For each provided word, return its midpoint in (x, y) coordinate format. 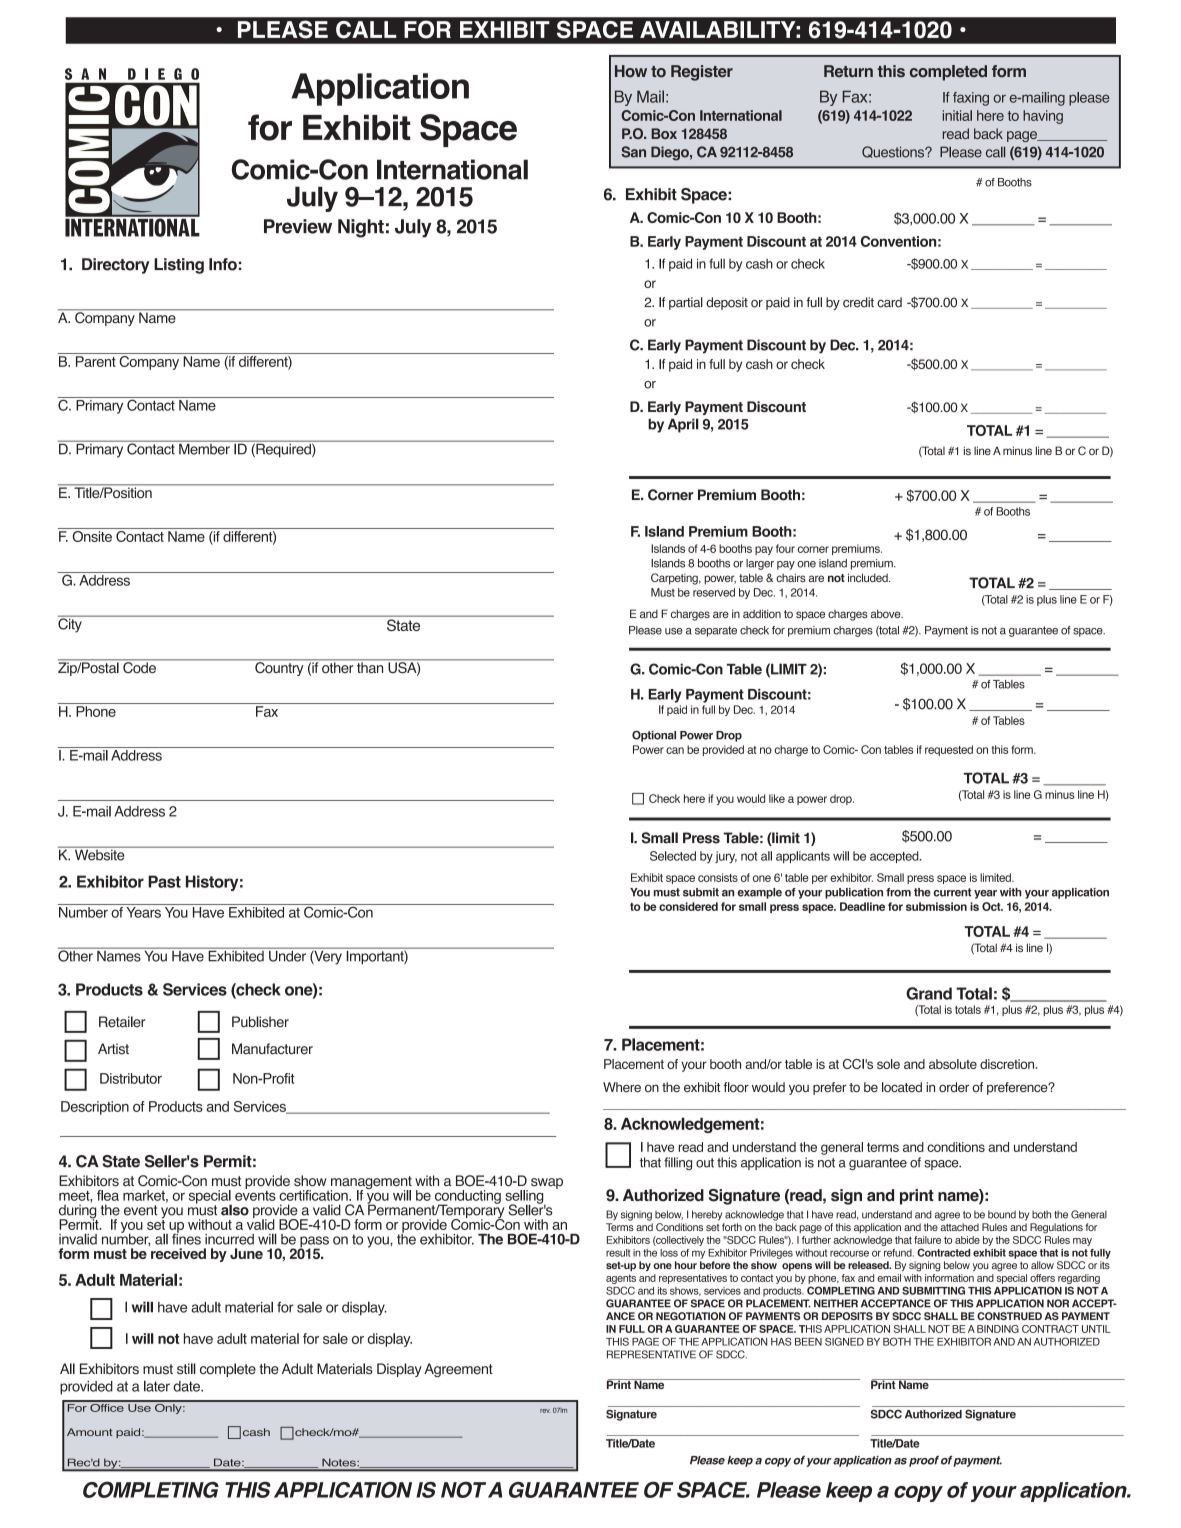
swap (547, 1183)
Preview (298, 226)
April (683, 425)
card (889, 302)
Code (139, 666)
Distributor (131, 1078)
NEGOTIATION (691, 1316)
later (157, 1386)
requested (949, 750)
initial (957, 115)
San (633, 152)
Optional (654, 736)
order (954, 1087)
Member (204, 448)
